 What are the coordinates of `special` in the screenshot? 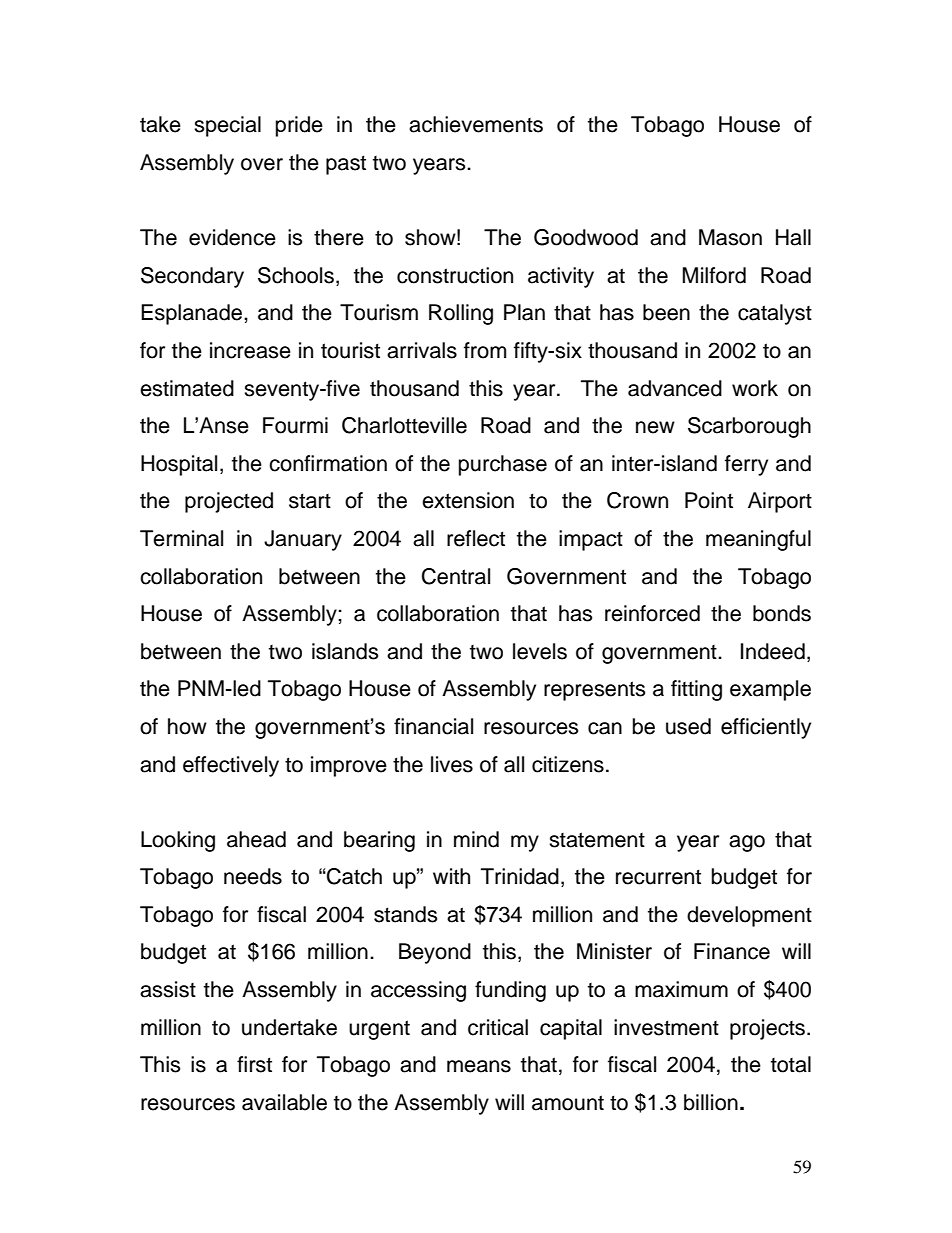 It's located at (227, 126).
